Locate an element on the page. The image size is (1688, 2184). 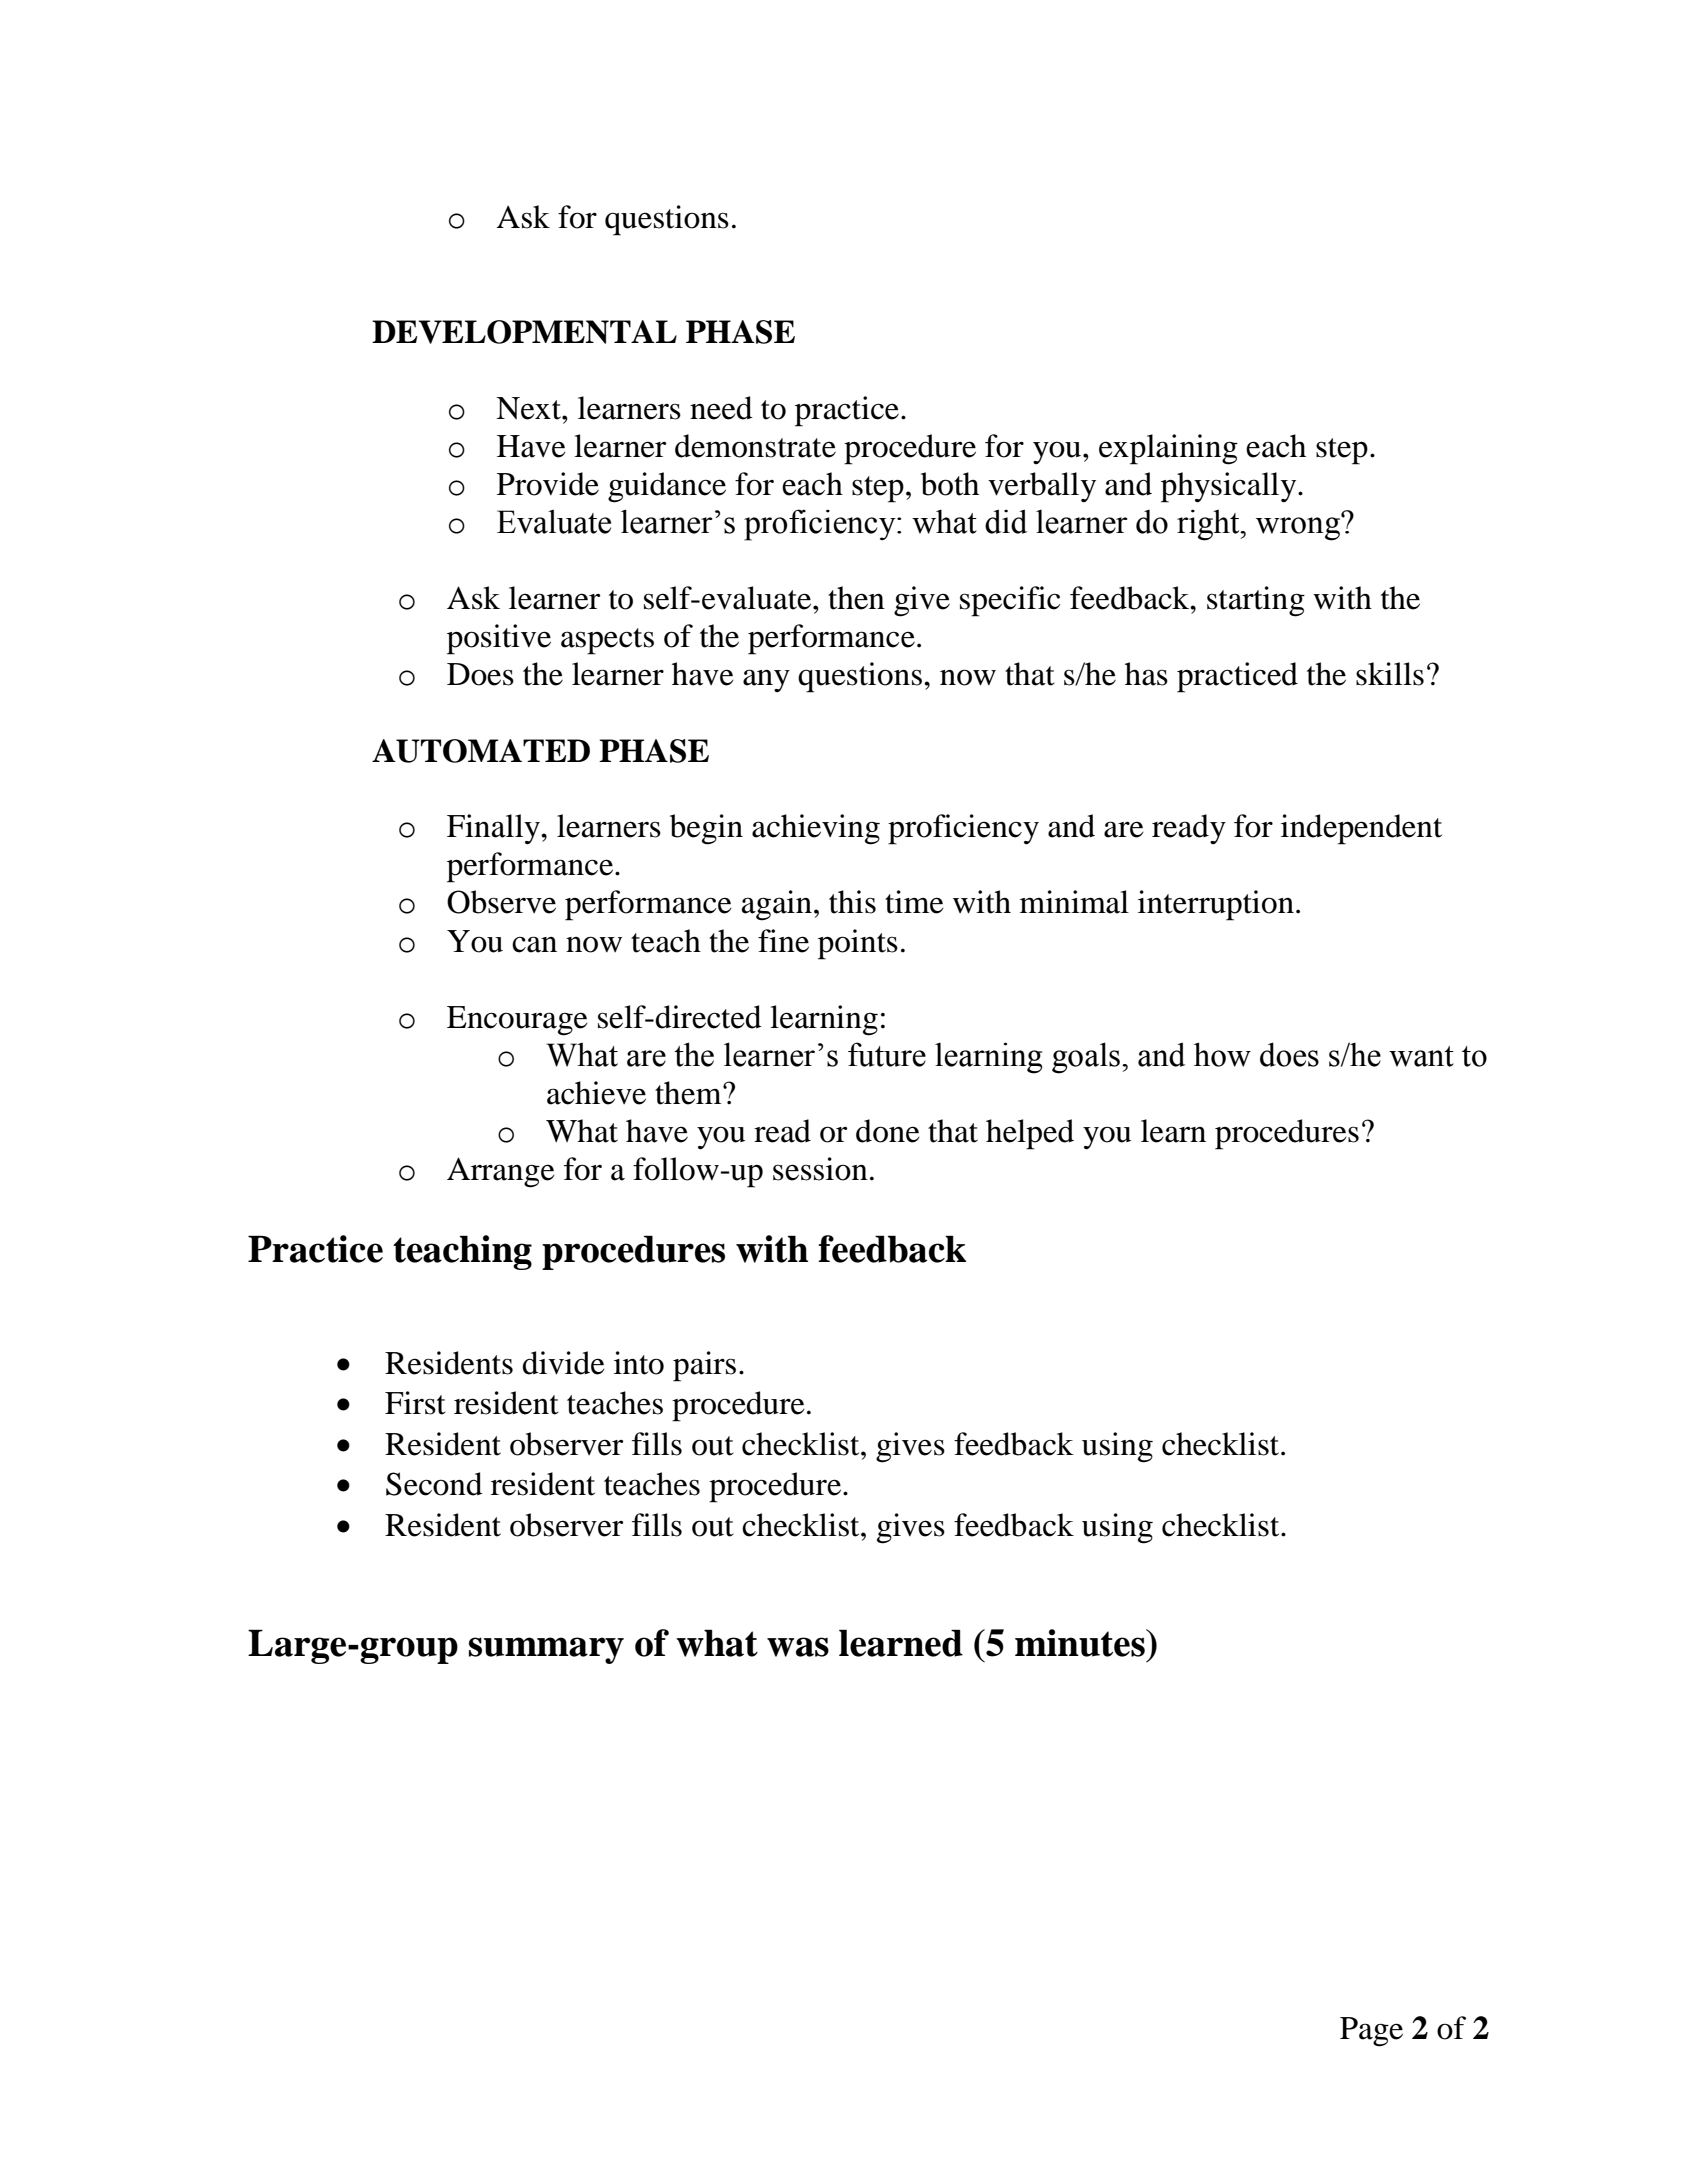
how is located at coordinates (1222, 1054).
